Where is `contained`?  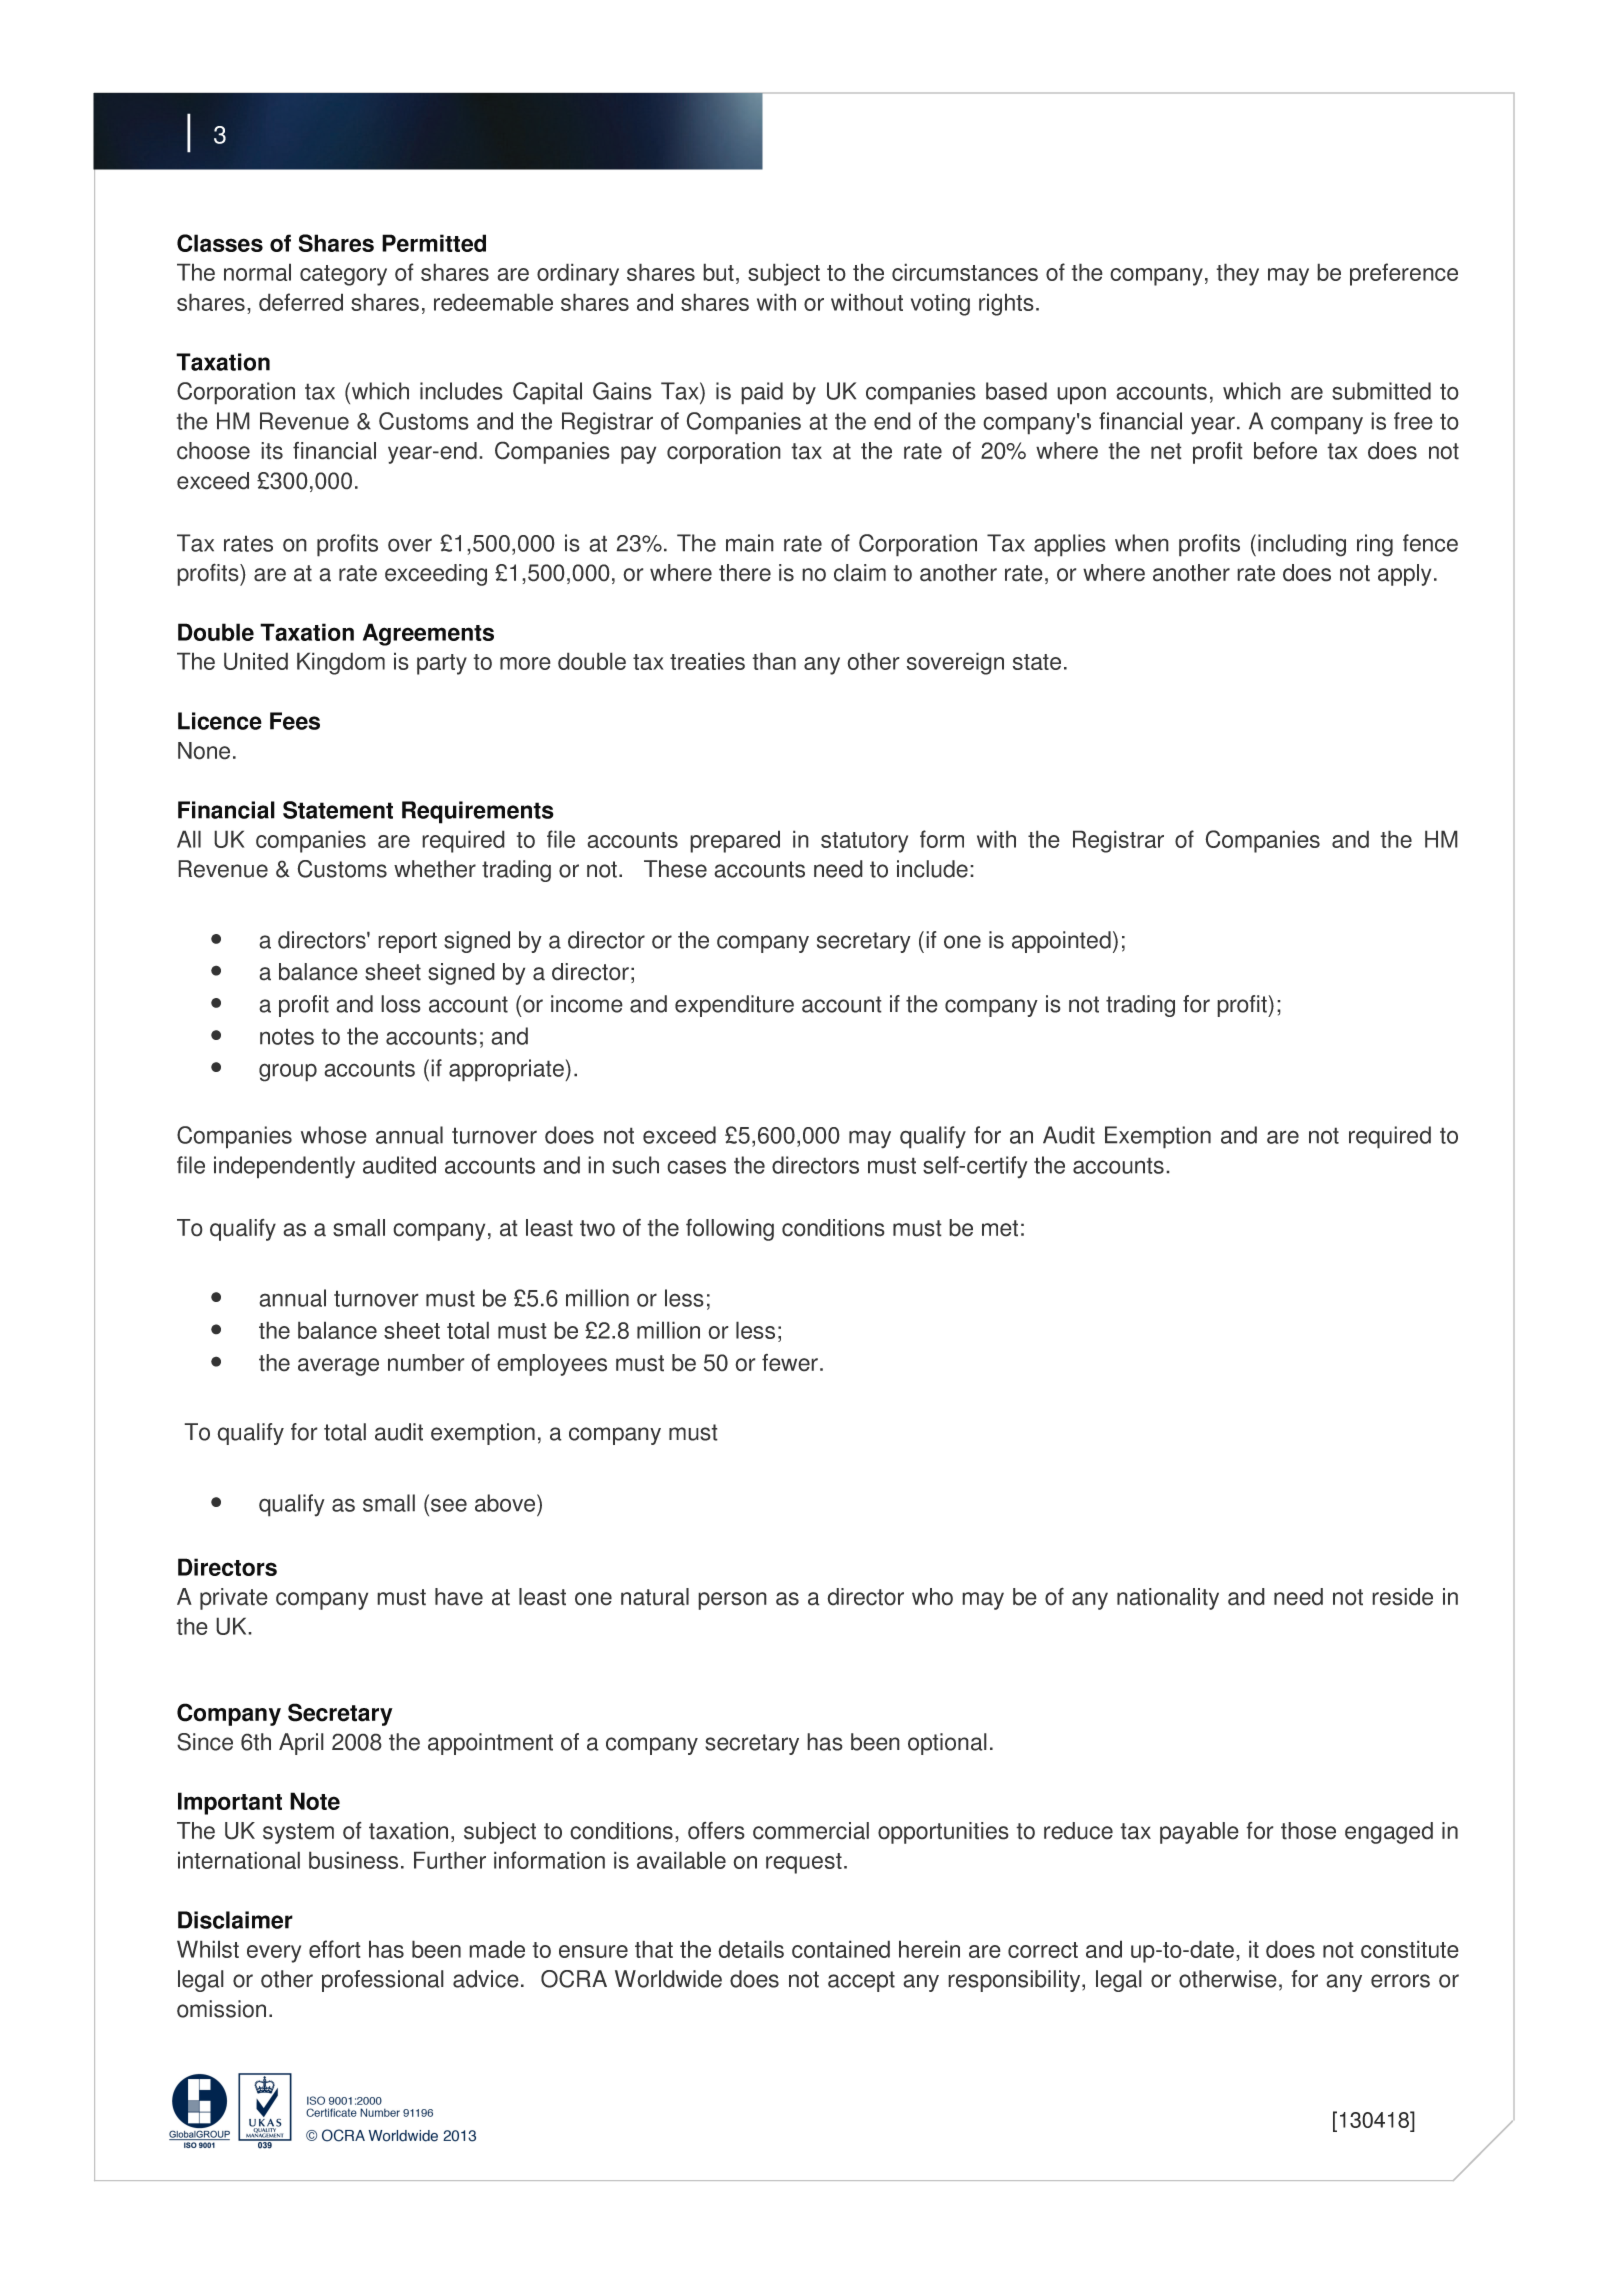 contained is located at coordinates (841, 1949).
